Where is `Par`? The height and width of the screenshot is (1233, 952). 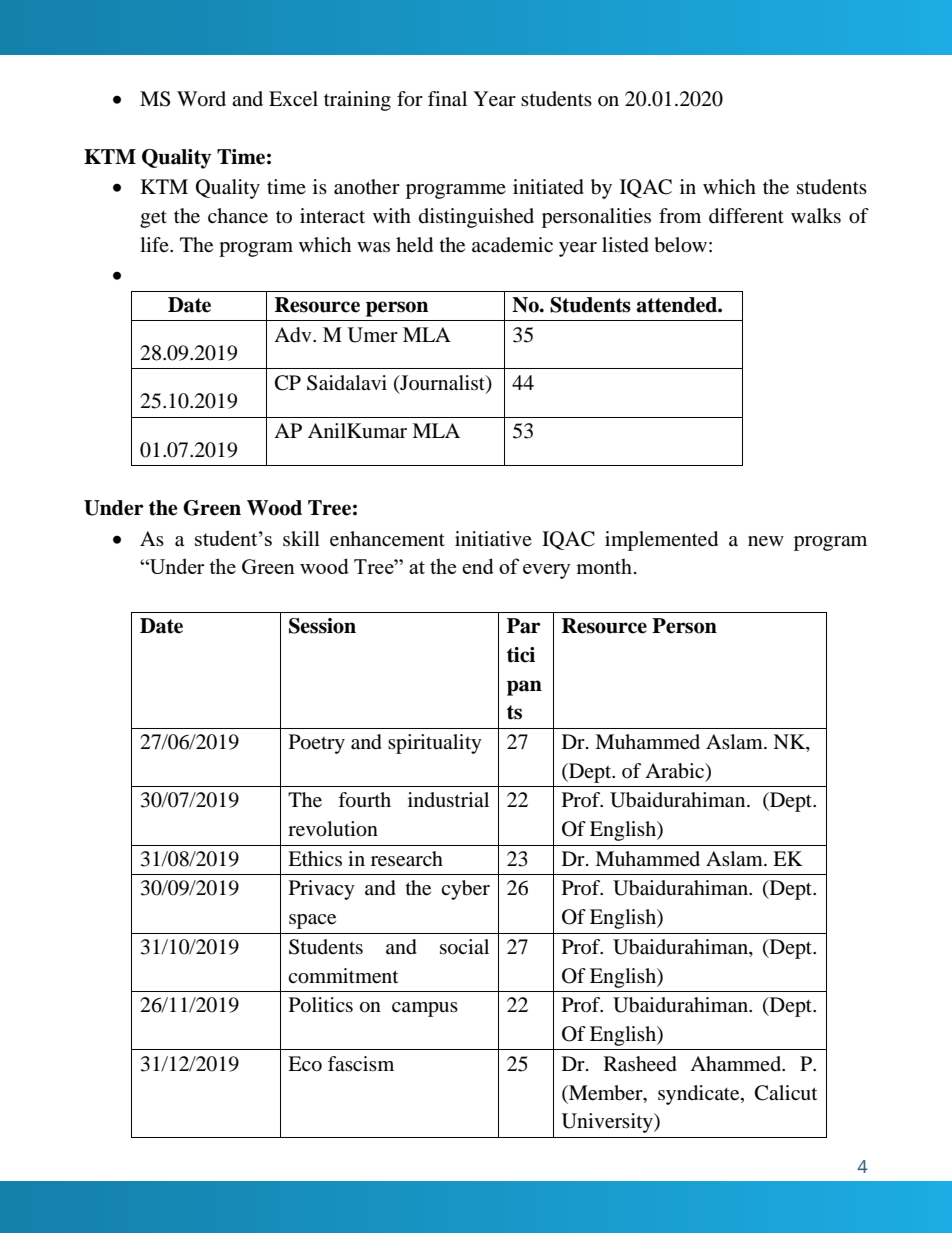
Par is located at coordinates (524, 626).
